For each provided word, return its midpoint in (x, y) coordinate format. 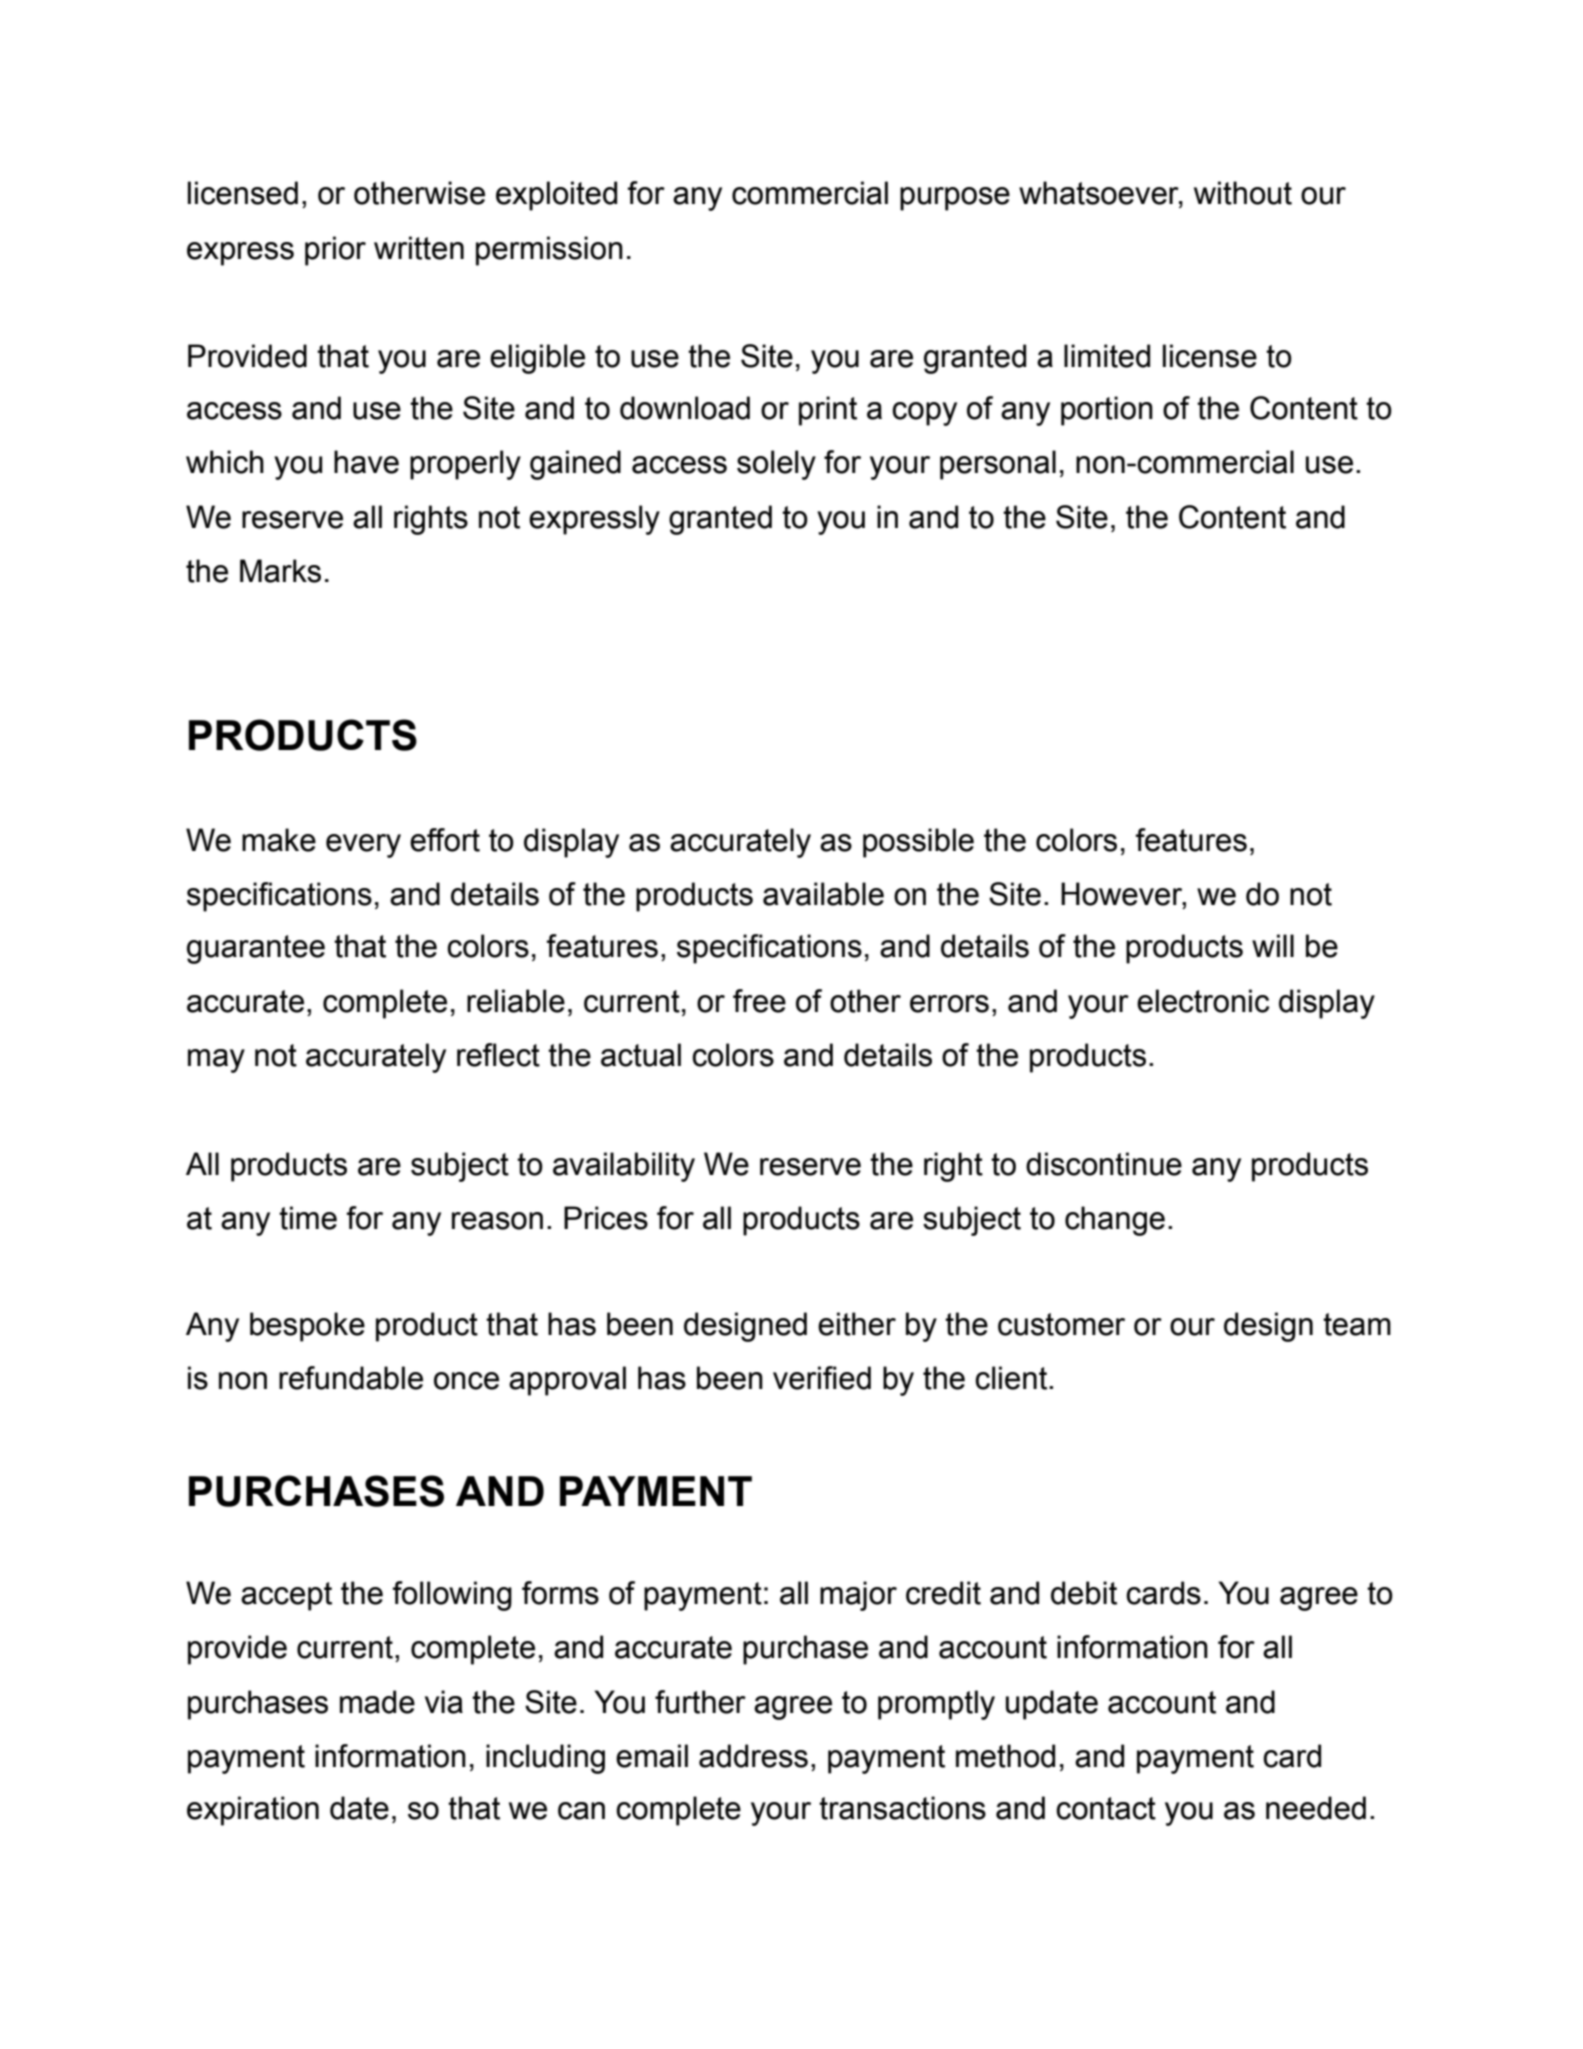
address (753, 1756)
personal (998, 465)
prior (335, 251)
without (1243, 193)
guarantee (256, 949)
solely (776, 465)
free (759, 1001)
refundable (351, 1378)
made (377, 1702)
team (1357, 1324)
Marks (280, 571)
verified (822, 1378)
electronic (1203, 1001)
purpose (955, 199)
